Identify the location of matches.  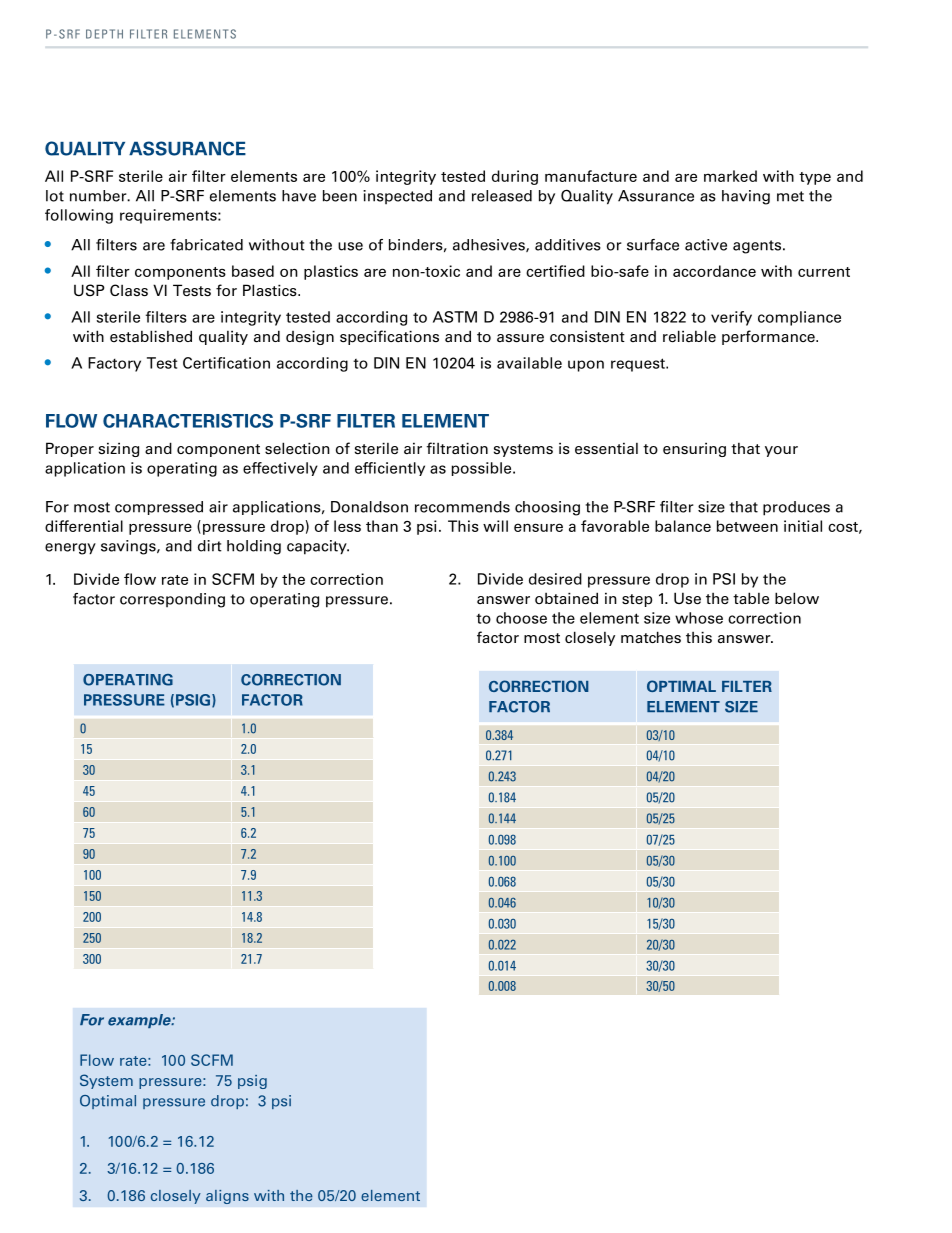
(651, 637).
